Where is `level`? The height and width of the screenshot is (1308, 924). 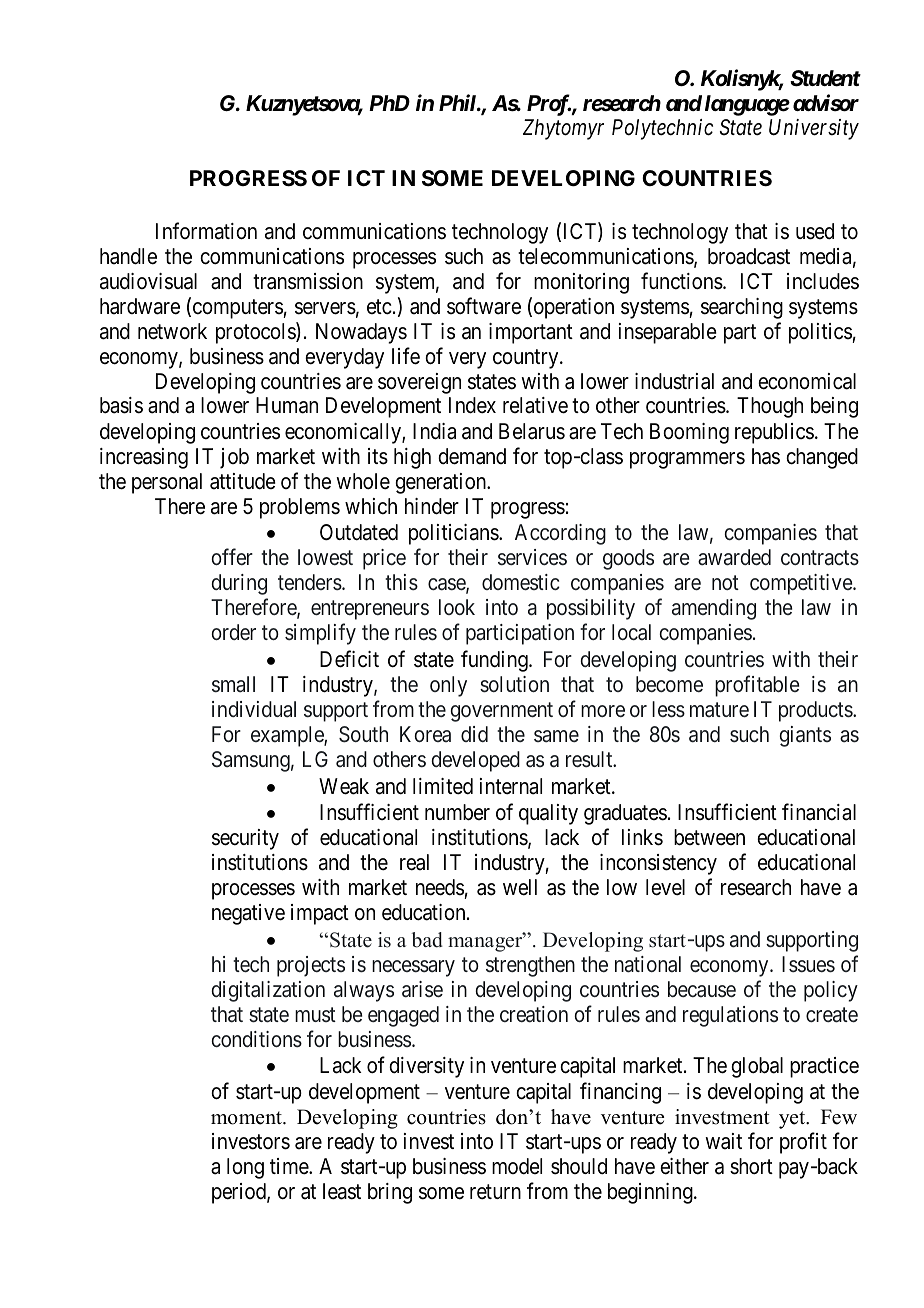 level is located at coordinates (665, 887).
